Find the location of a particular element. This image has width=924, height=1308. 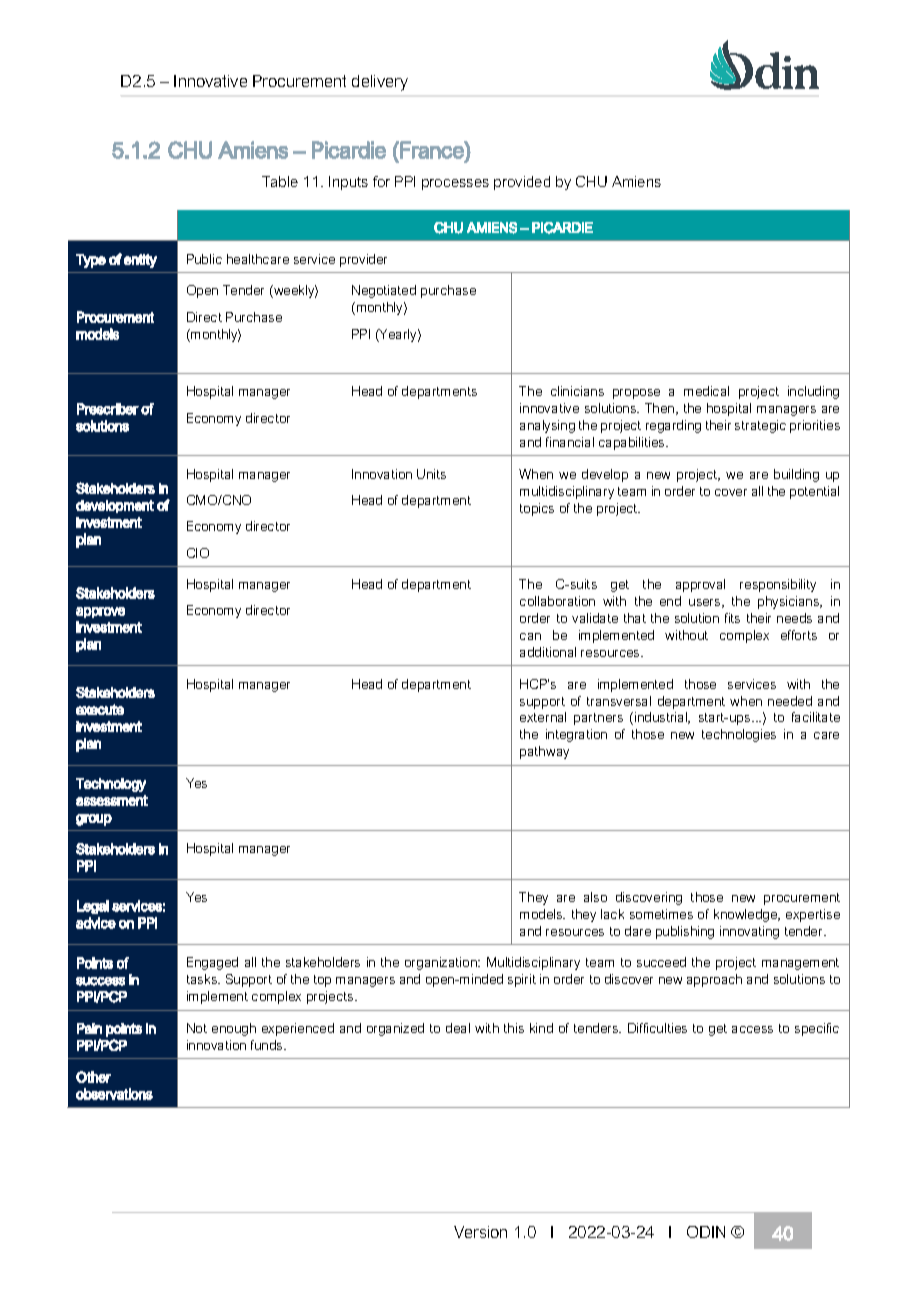

processes is located at coordinates (455, 184).
